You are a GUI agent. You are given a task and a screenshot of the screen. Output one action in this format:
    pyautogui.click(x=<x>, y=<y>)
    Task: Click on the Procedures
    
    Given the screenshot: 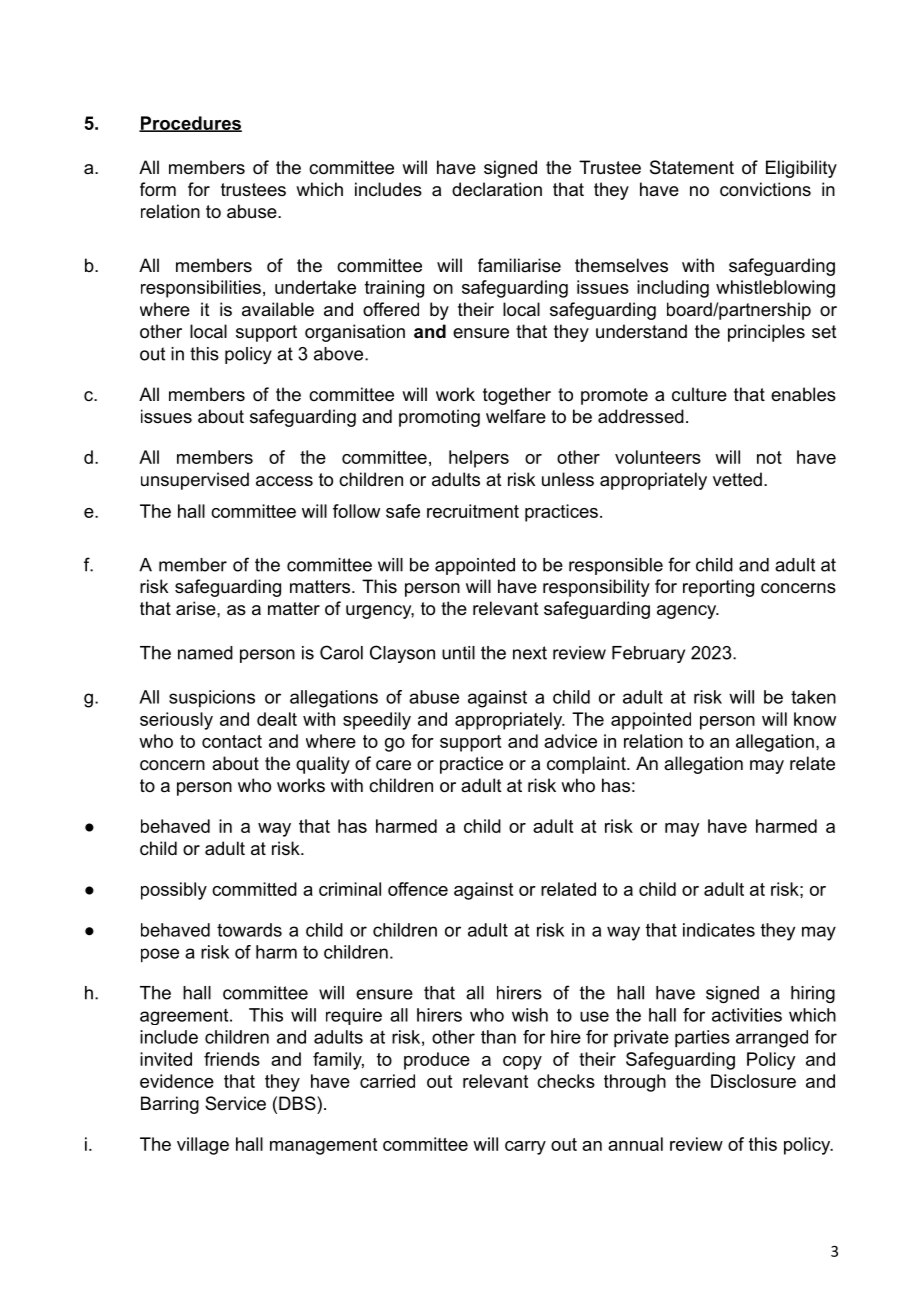 What is the action you would take?
    pyautogui.click(x=190, y=124)
